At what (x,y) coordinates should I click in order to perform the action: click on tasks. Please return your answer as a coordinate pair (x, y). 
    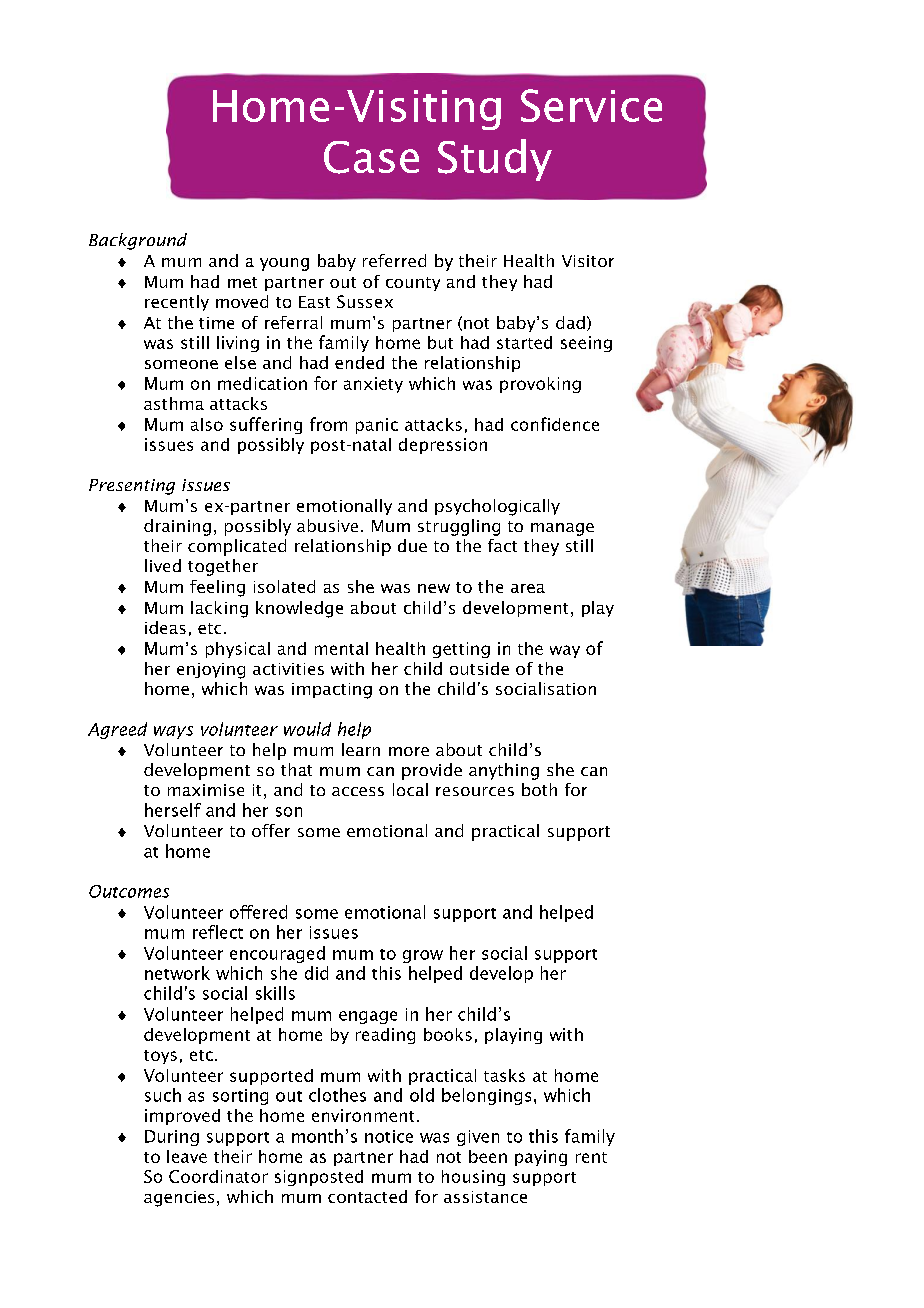
    Looking at the image, I should click on (504, 1075).
